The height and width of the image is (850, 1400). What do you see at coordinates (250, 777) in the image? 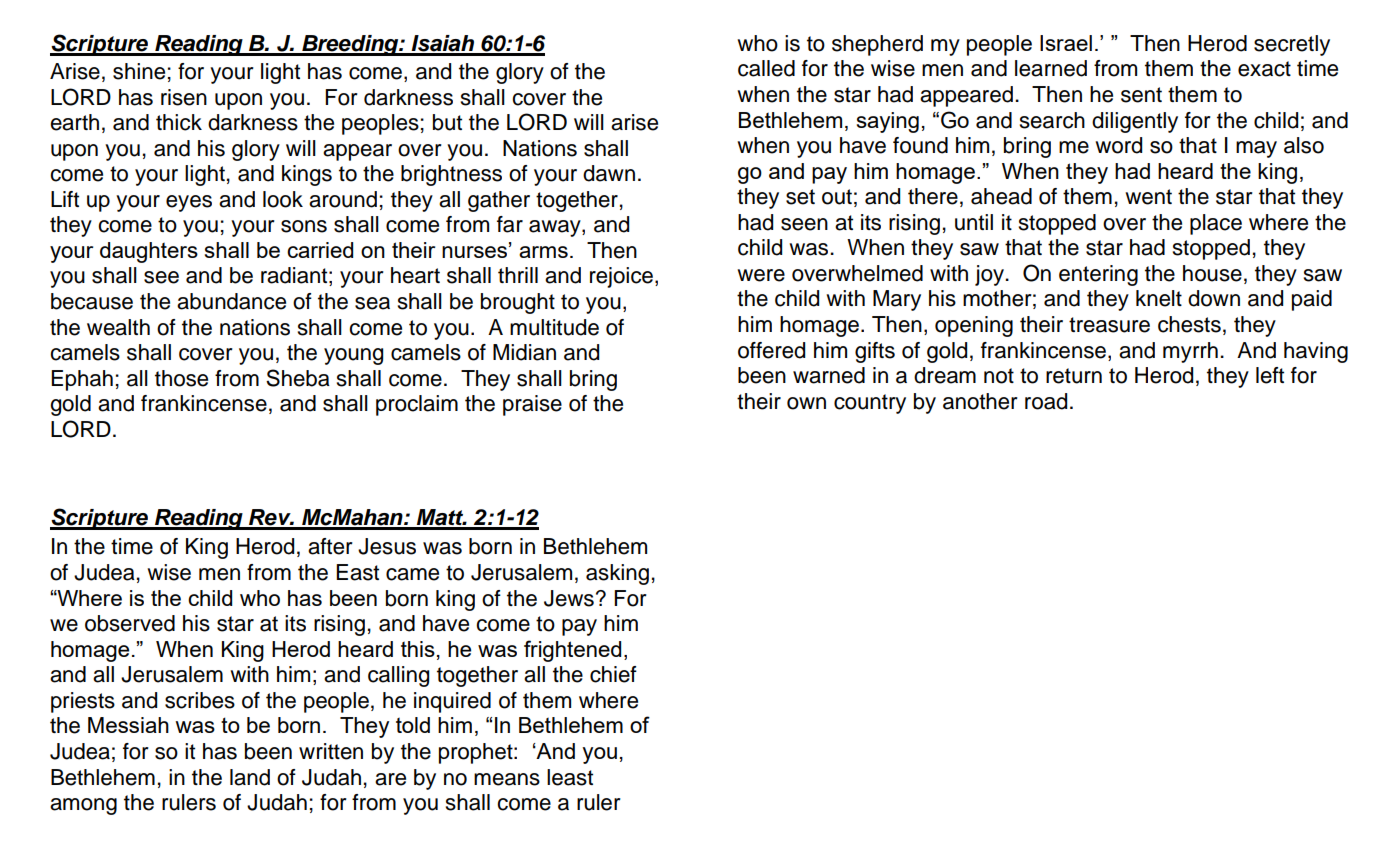
I see `land` at bounding box center [250, 777].
